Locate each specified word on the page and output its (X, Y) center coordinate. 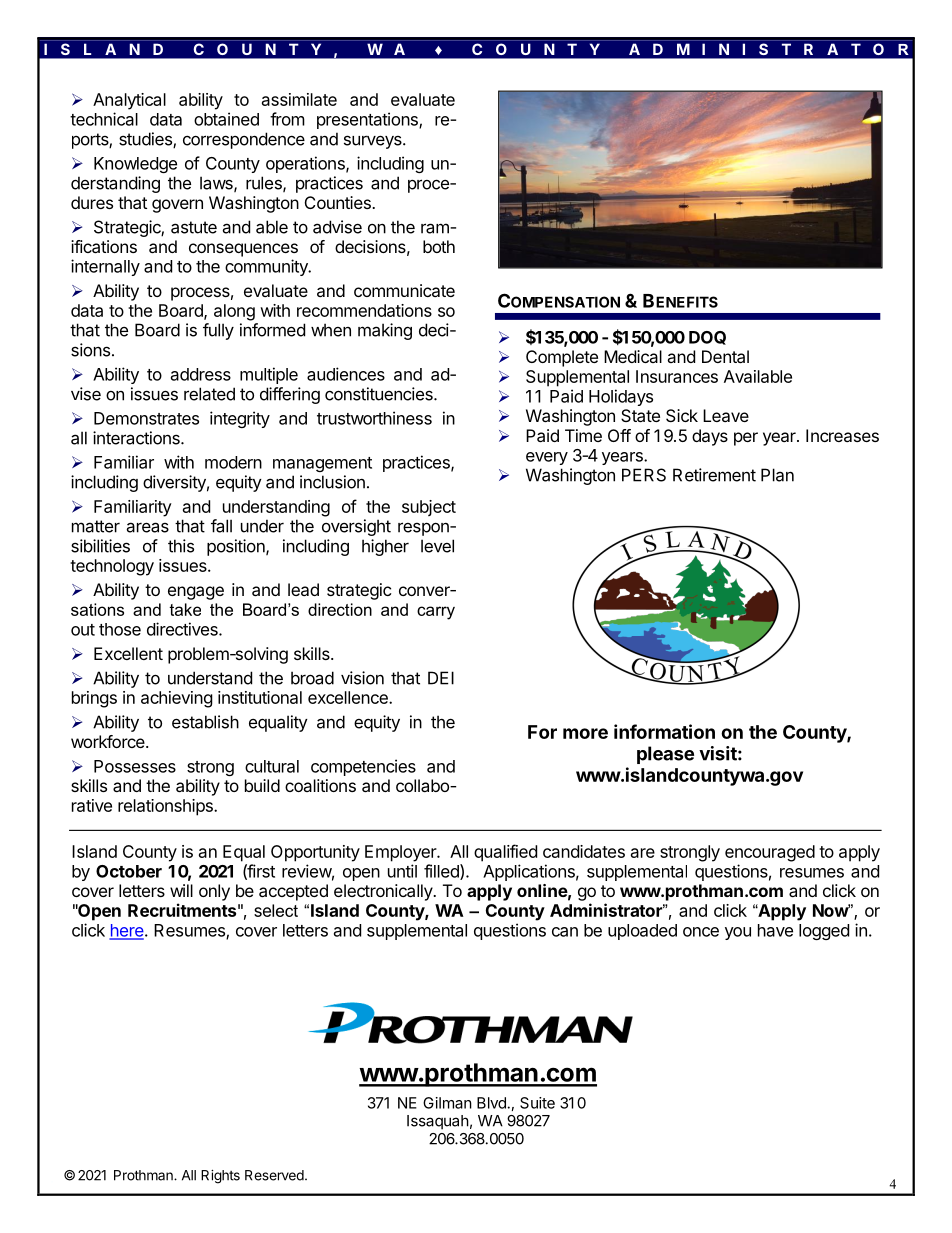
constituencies (380, 394)
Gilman (447, 1103)
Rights (220, 1177)
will (181, 890)
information (664, 731)
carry (436, 613)
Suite (537, 1103)
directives (183, 629)
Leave (726, 415)
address (201, 374)
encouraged (770, 853)
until (402, 871)
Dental (725, 356)
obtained (226, 119)
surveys (374, 142)
